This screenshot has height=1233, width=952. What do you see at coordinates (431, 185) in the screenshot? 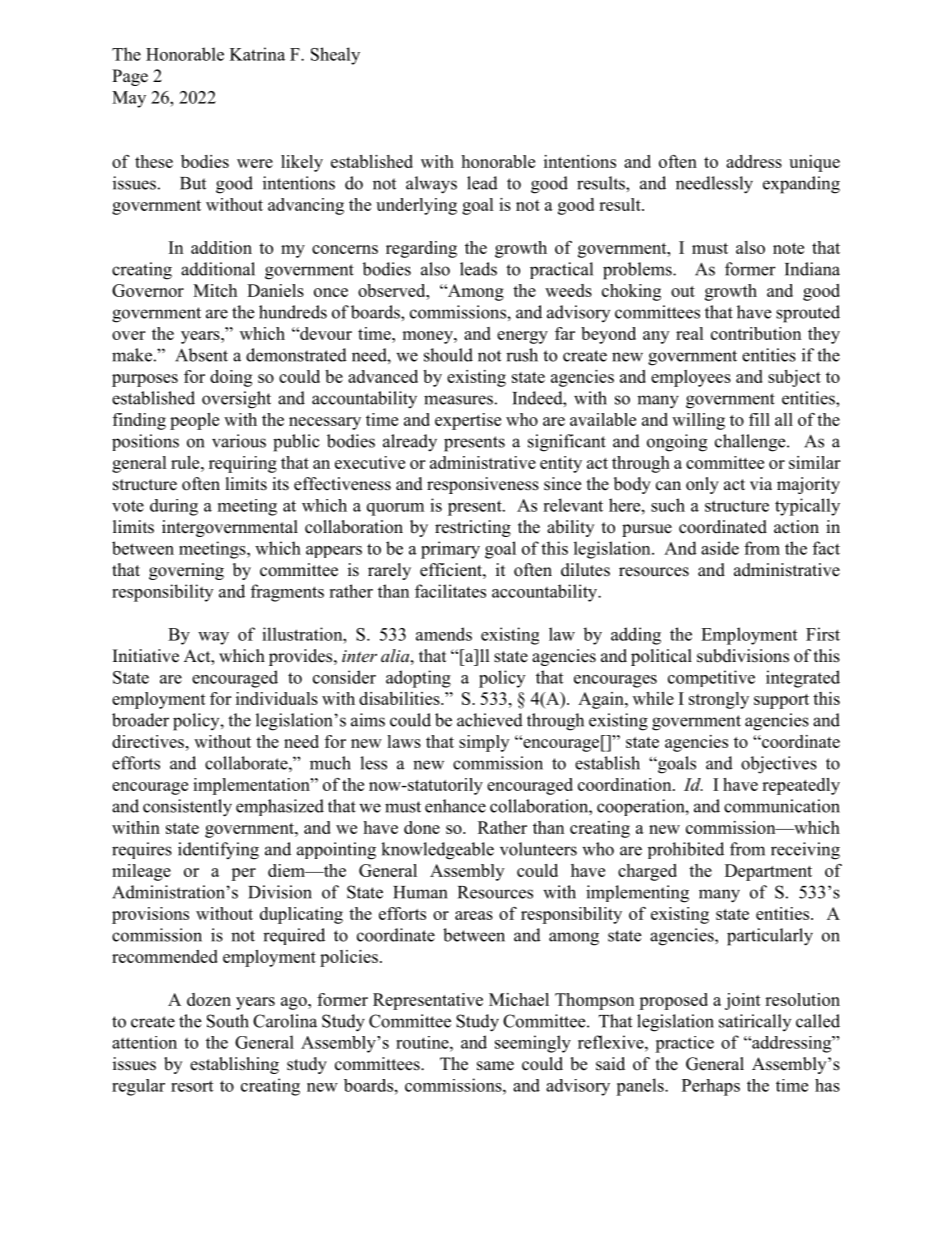
I see `always` at bounding box center [431, 185].
